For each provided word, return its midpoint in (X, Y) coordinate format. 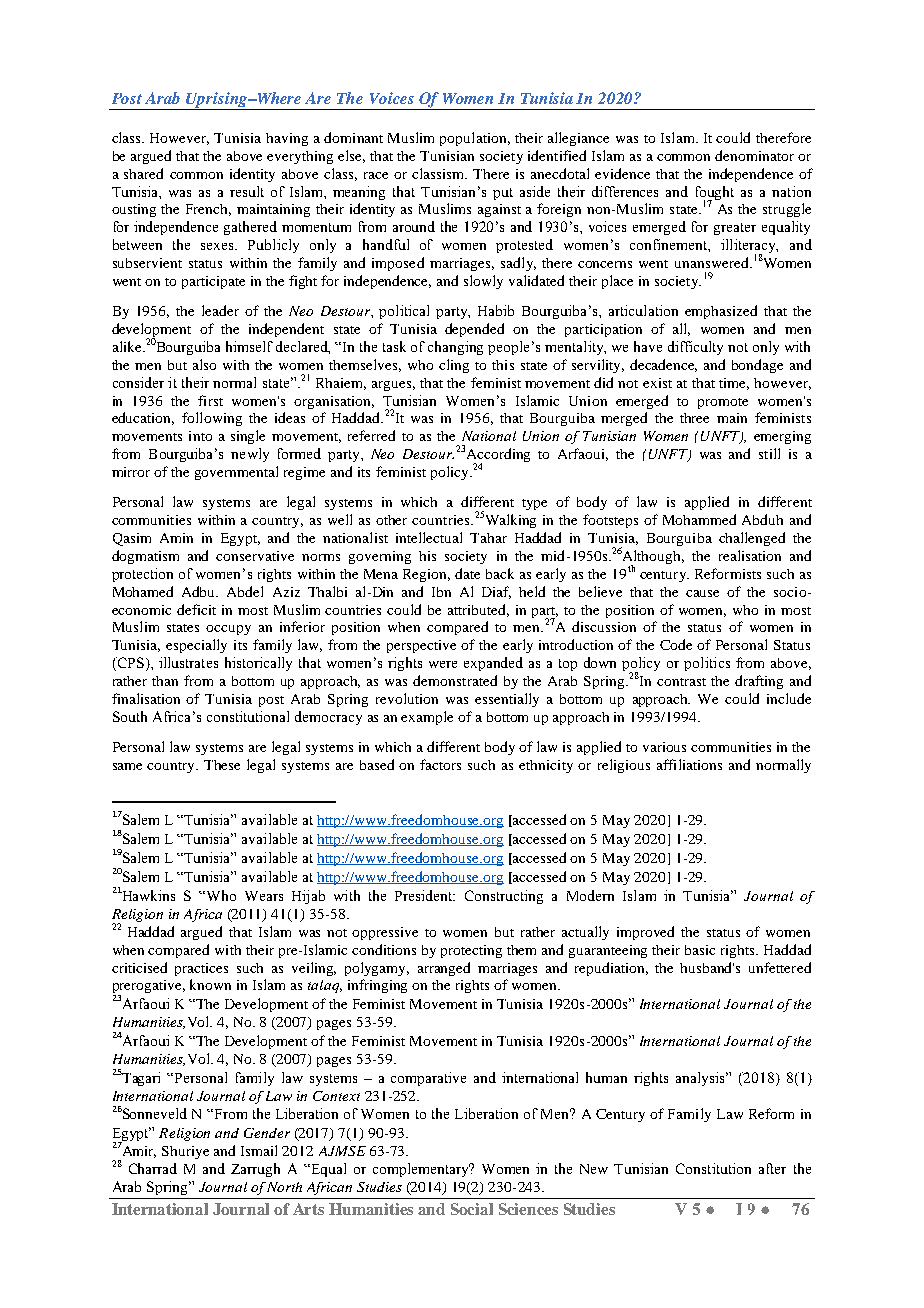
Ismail (259, 1150)
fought (715, 194)
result (247, 191)
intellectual (429, 537)
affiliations (689, 764)
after (772, 1168)
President (425, 895)
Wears (264, 896)
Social (472, 1209)
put (503, 194)
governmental (236, 473)
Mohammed (699, 519)
